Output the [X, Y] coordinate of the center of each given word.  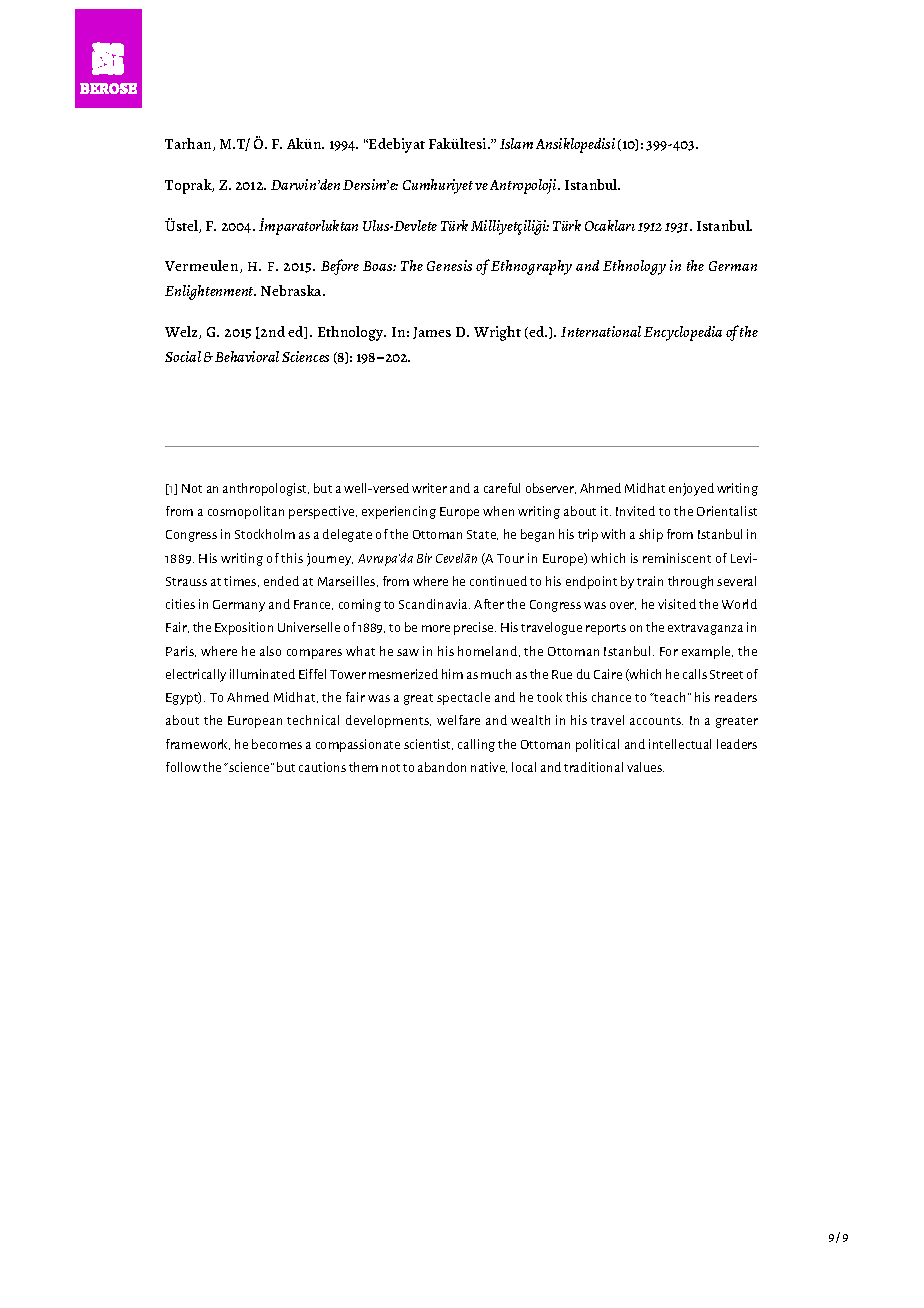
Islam [516, 143]
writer [429, 488]
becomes [277, 744]
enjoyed [691, 489]
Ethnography [531, 267]
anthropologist [266, 489]
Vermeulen [203, 266]
